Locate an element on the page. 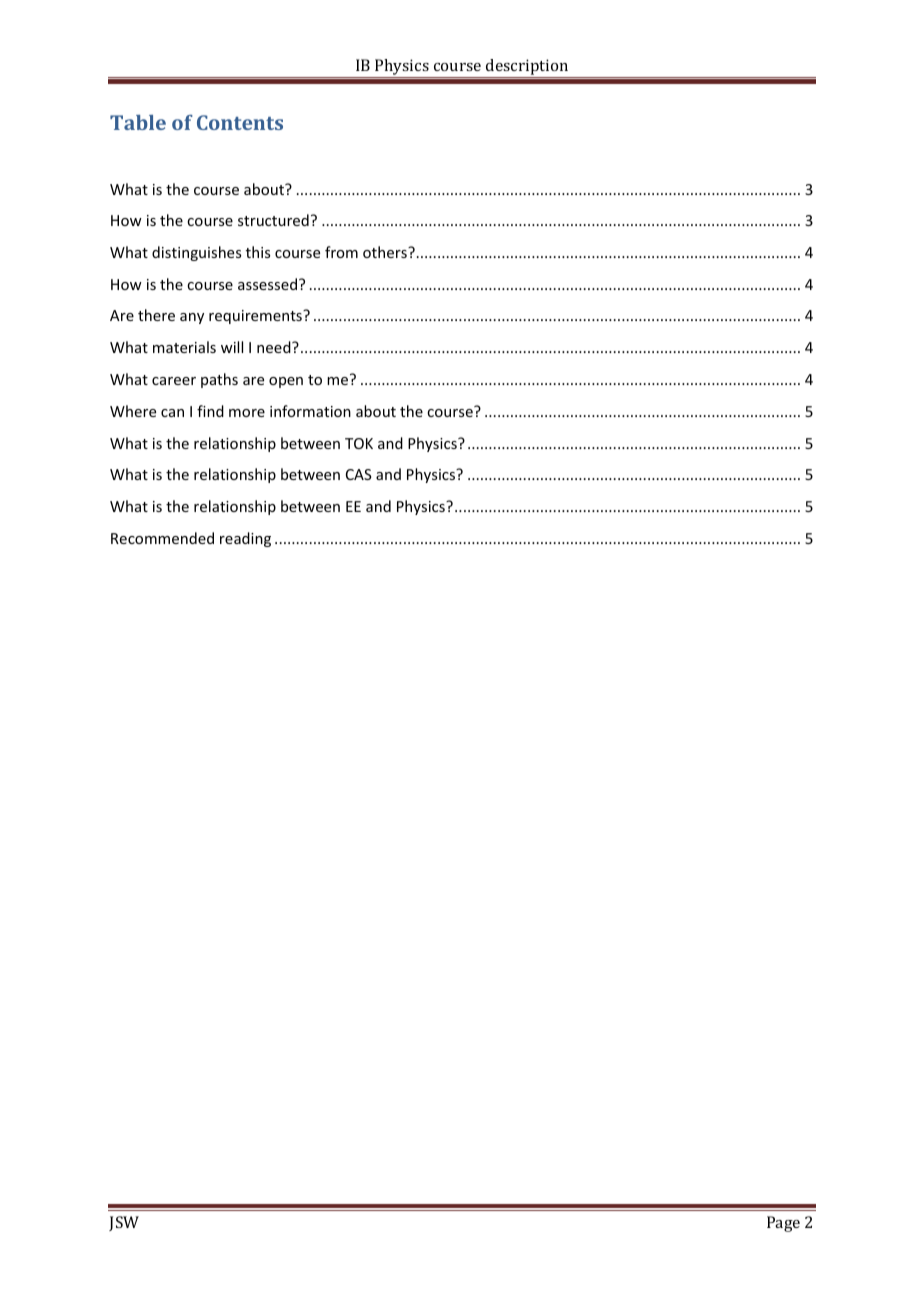  Page is located at coordinates (783, 1224).
